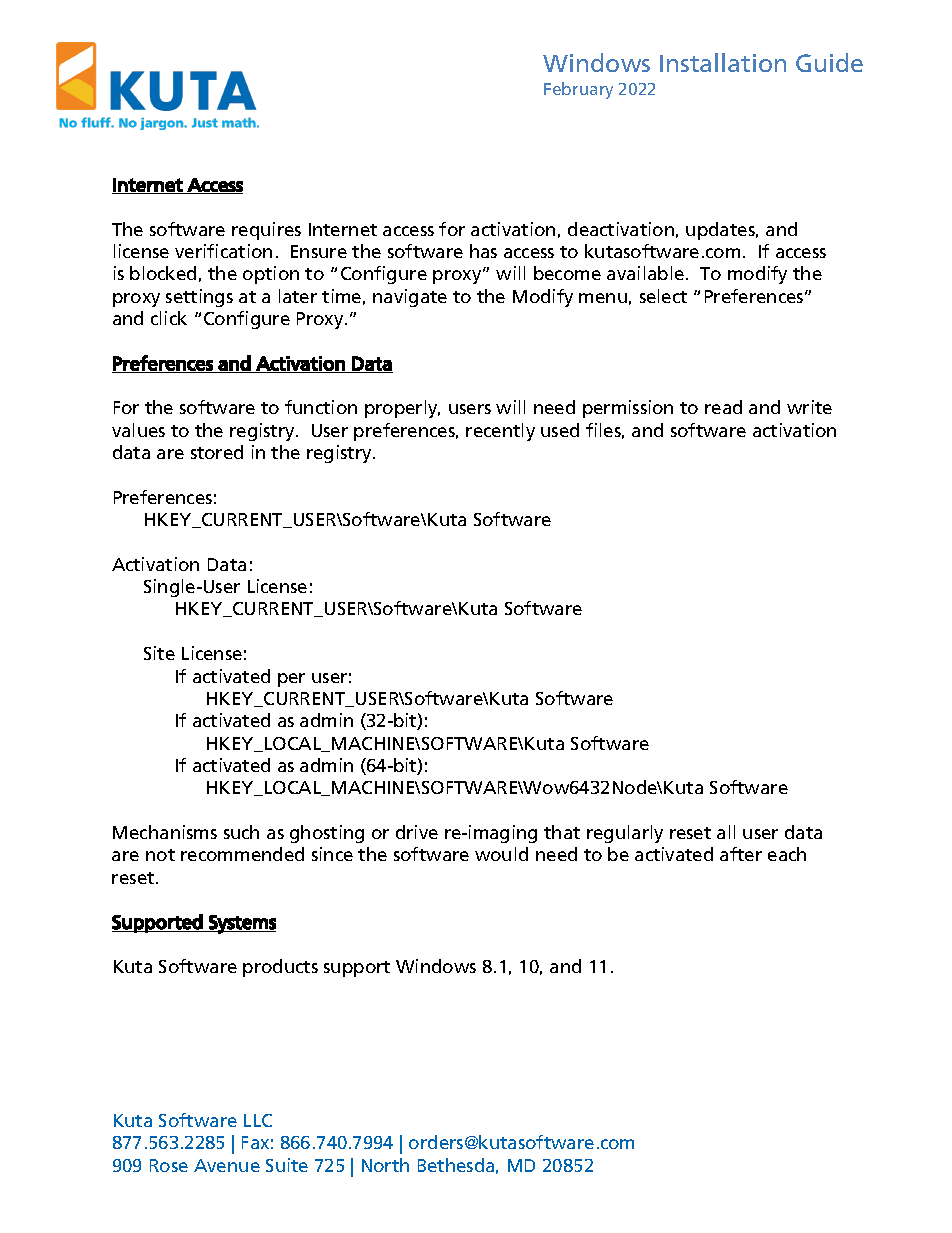  I want to click on stored, so click(217, 452).
